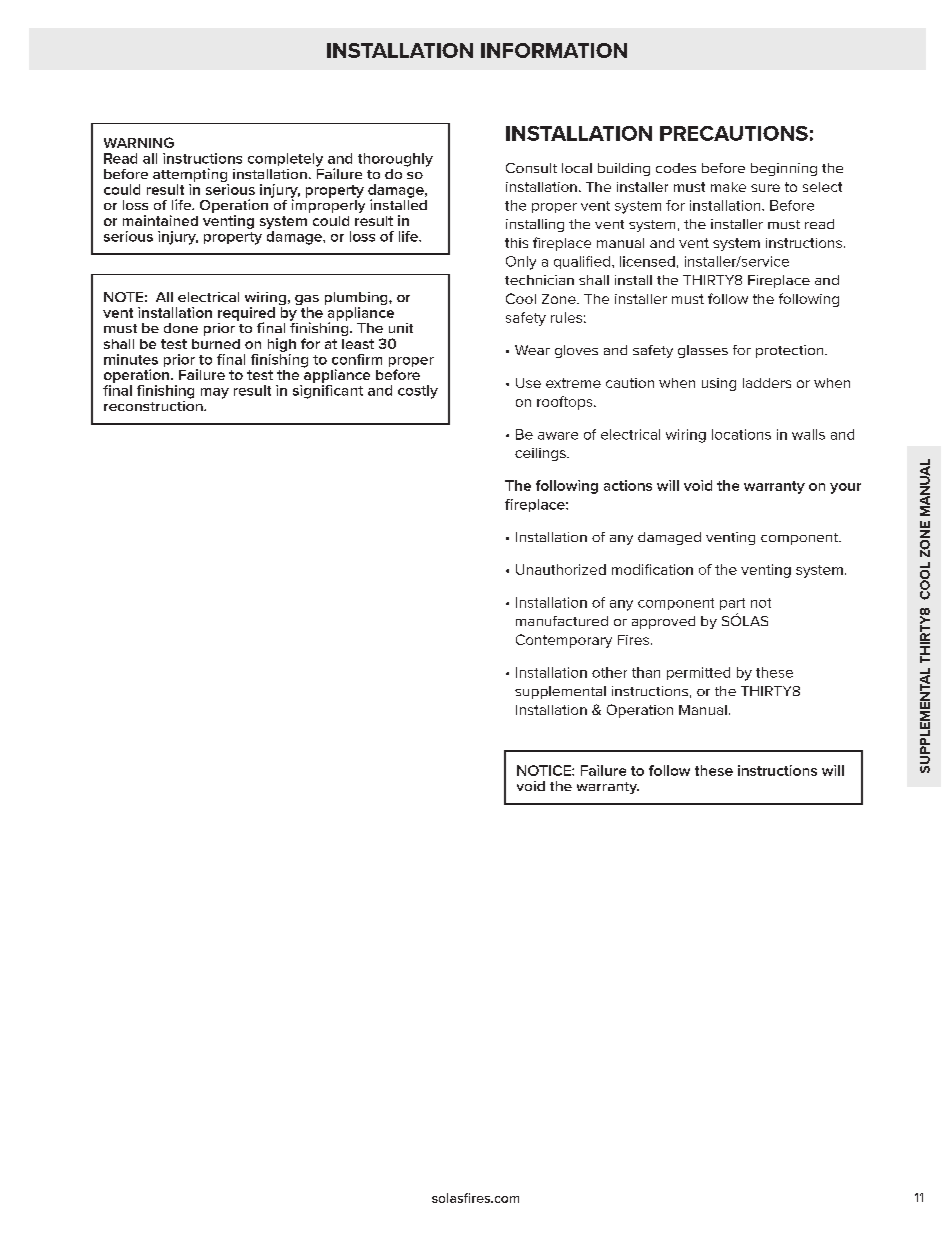 The width and height of the screenshot is (952, 1233). I want to click on reconstruction, so click(154, 404).
